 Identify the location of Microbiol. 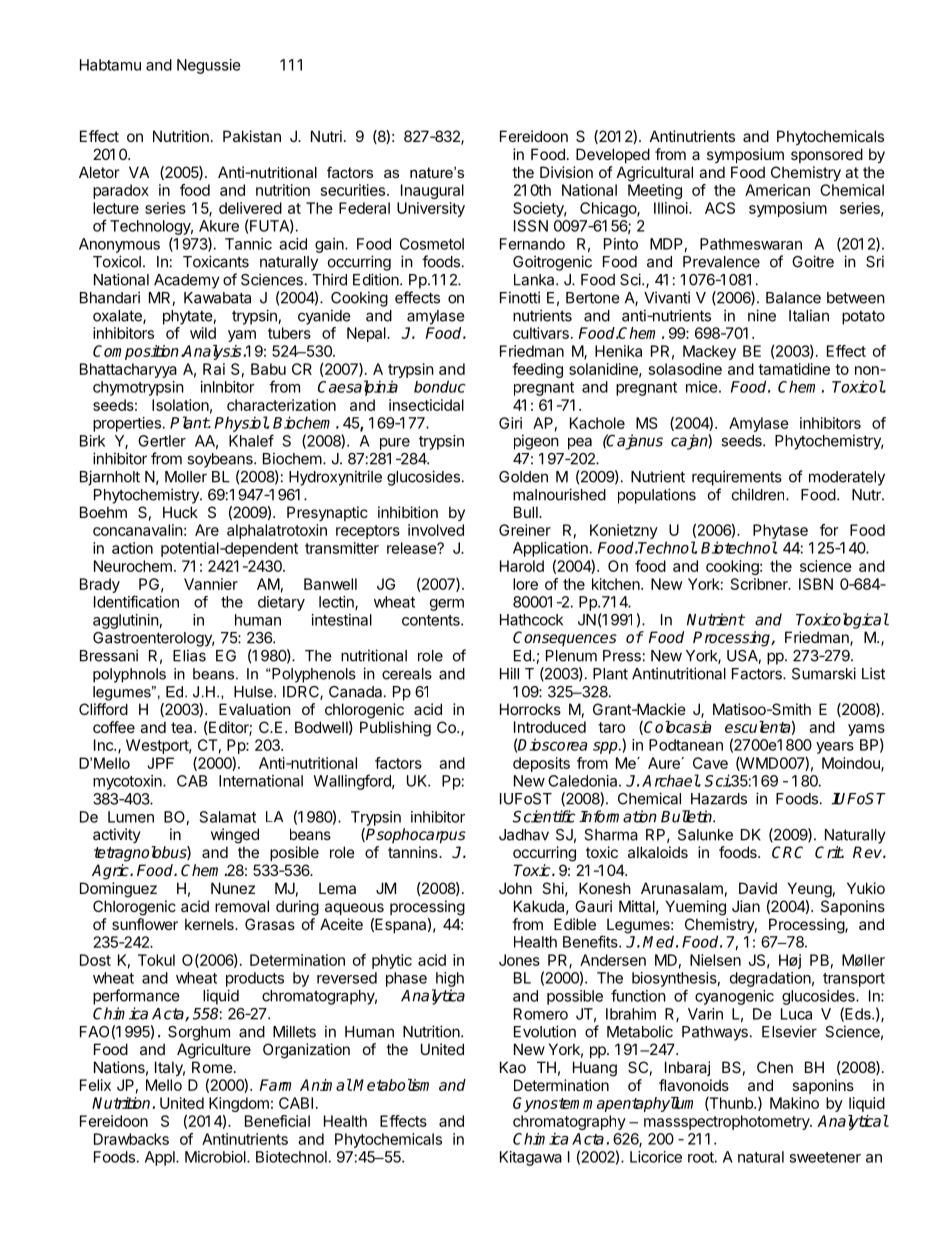
(216, 1157).
